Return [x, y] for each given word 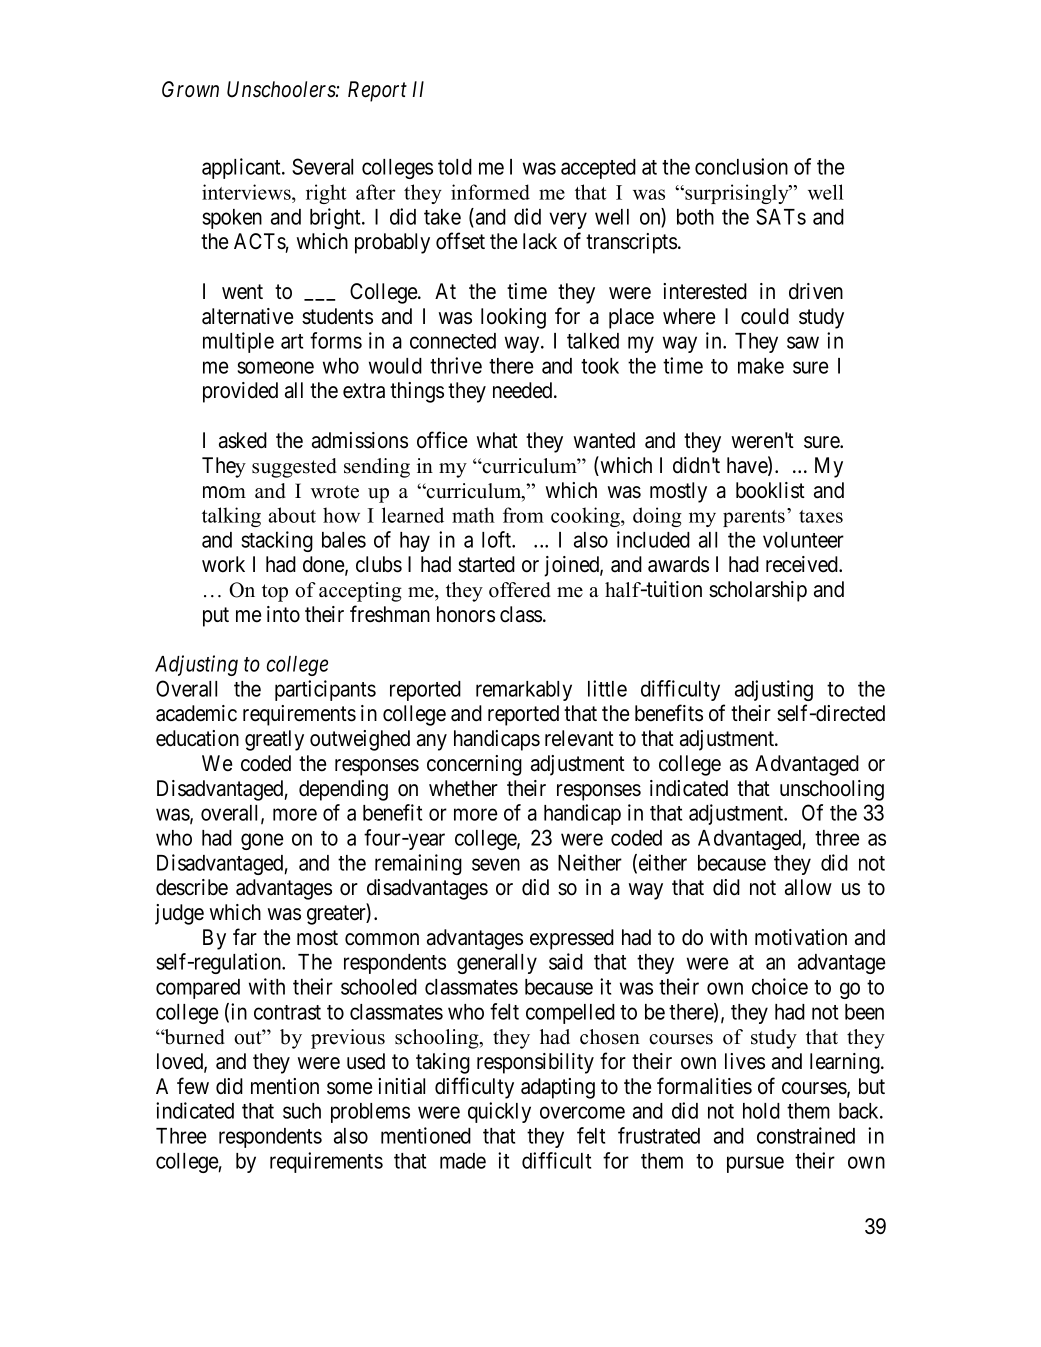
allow [808, 887]
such [302, 1111]
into [283, 614]
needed [524, 390]
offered [520, 590]
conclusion [741, 166]
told [455, 167]
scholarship [758, 591]
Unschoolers [282, 89]
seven [496, 864]
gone [262, 841]
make [761, 366]
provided [240, 392]
